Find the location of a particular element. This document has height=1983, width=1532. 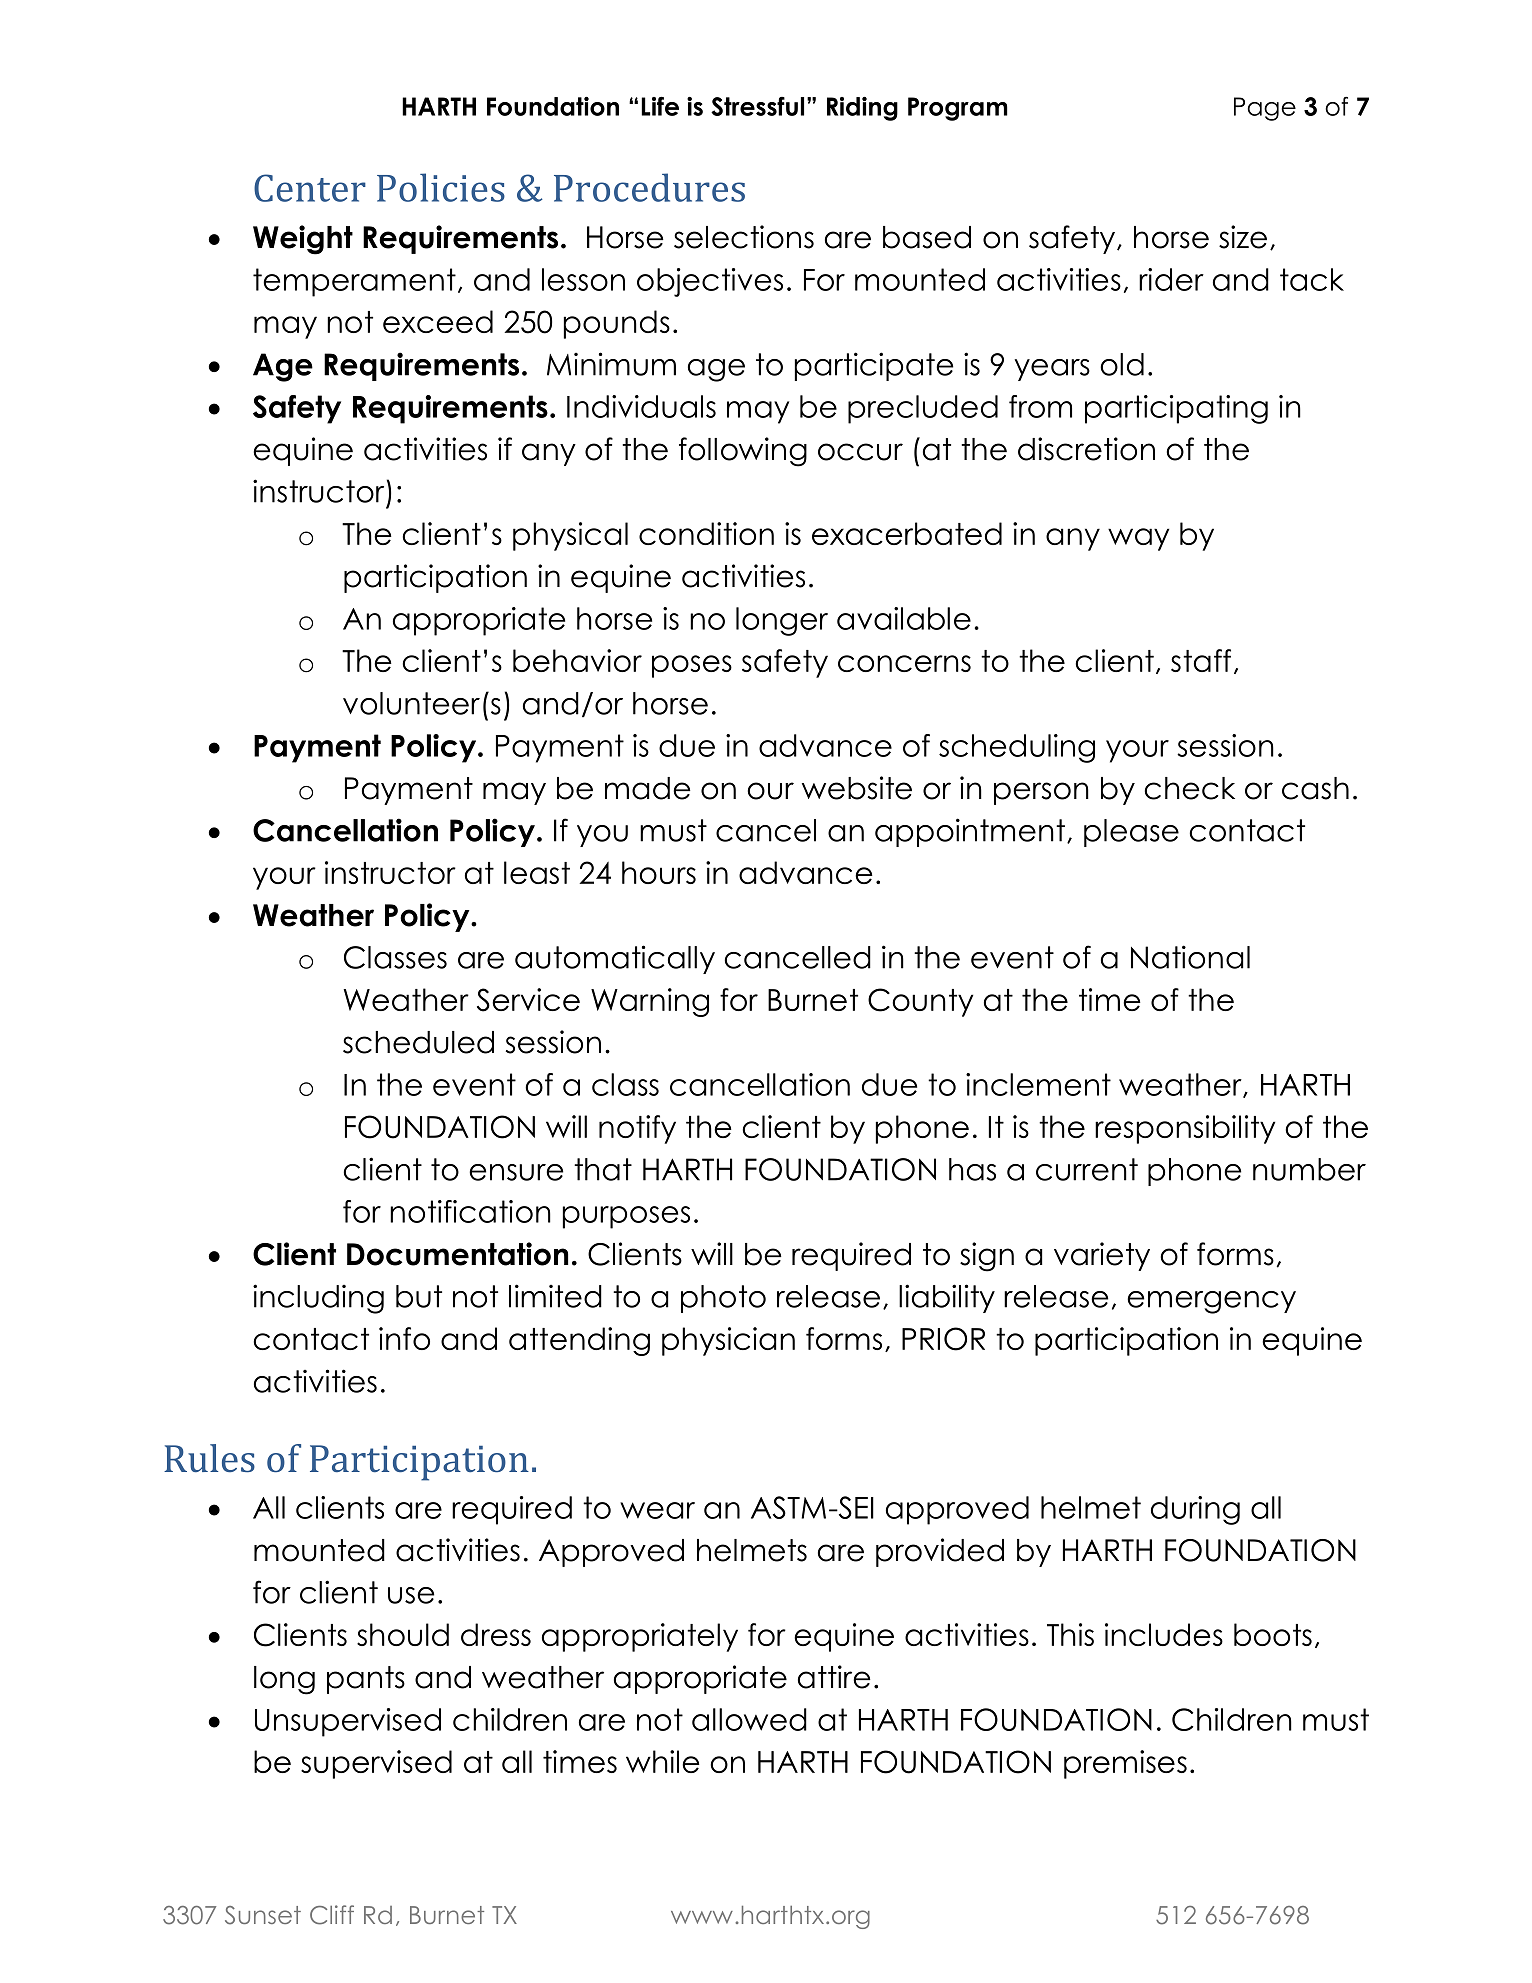

Page is located at coordinates (1265, 109).
